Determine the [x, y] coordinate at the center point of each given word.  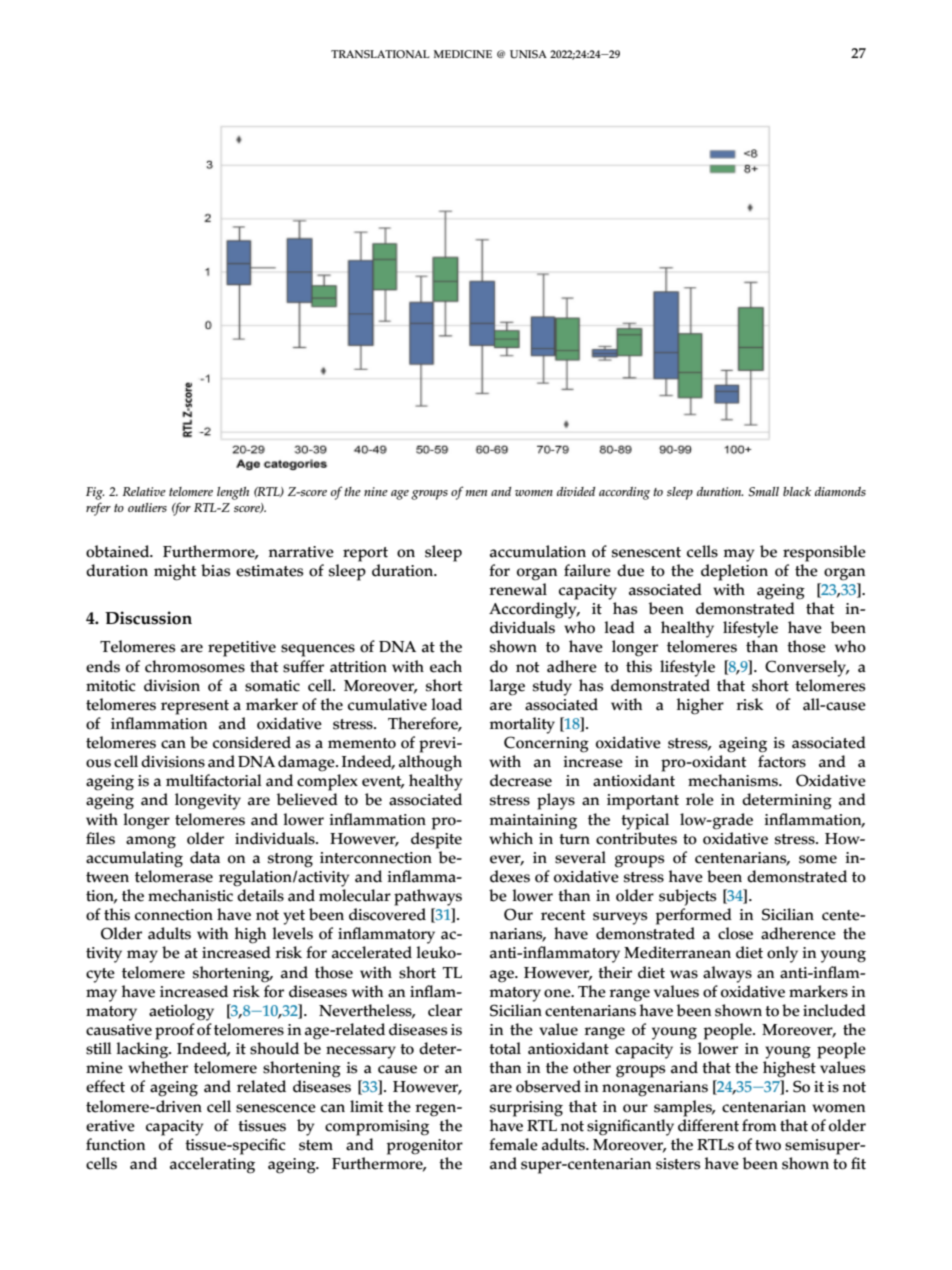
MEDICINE [463, 54]
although [430, 763]
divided [576, 491]
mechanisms [734, 780]
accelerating [212, 1165]
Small [763, 492]
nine [376, 491]
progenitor [425, 1147]
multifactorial [214, 780]
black [797, 491]
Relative [144, 491]
